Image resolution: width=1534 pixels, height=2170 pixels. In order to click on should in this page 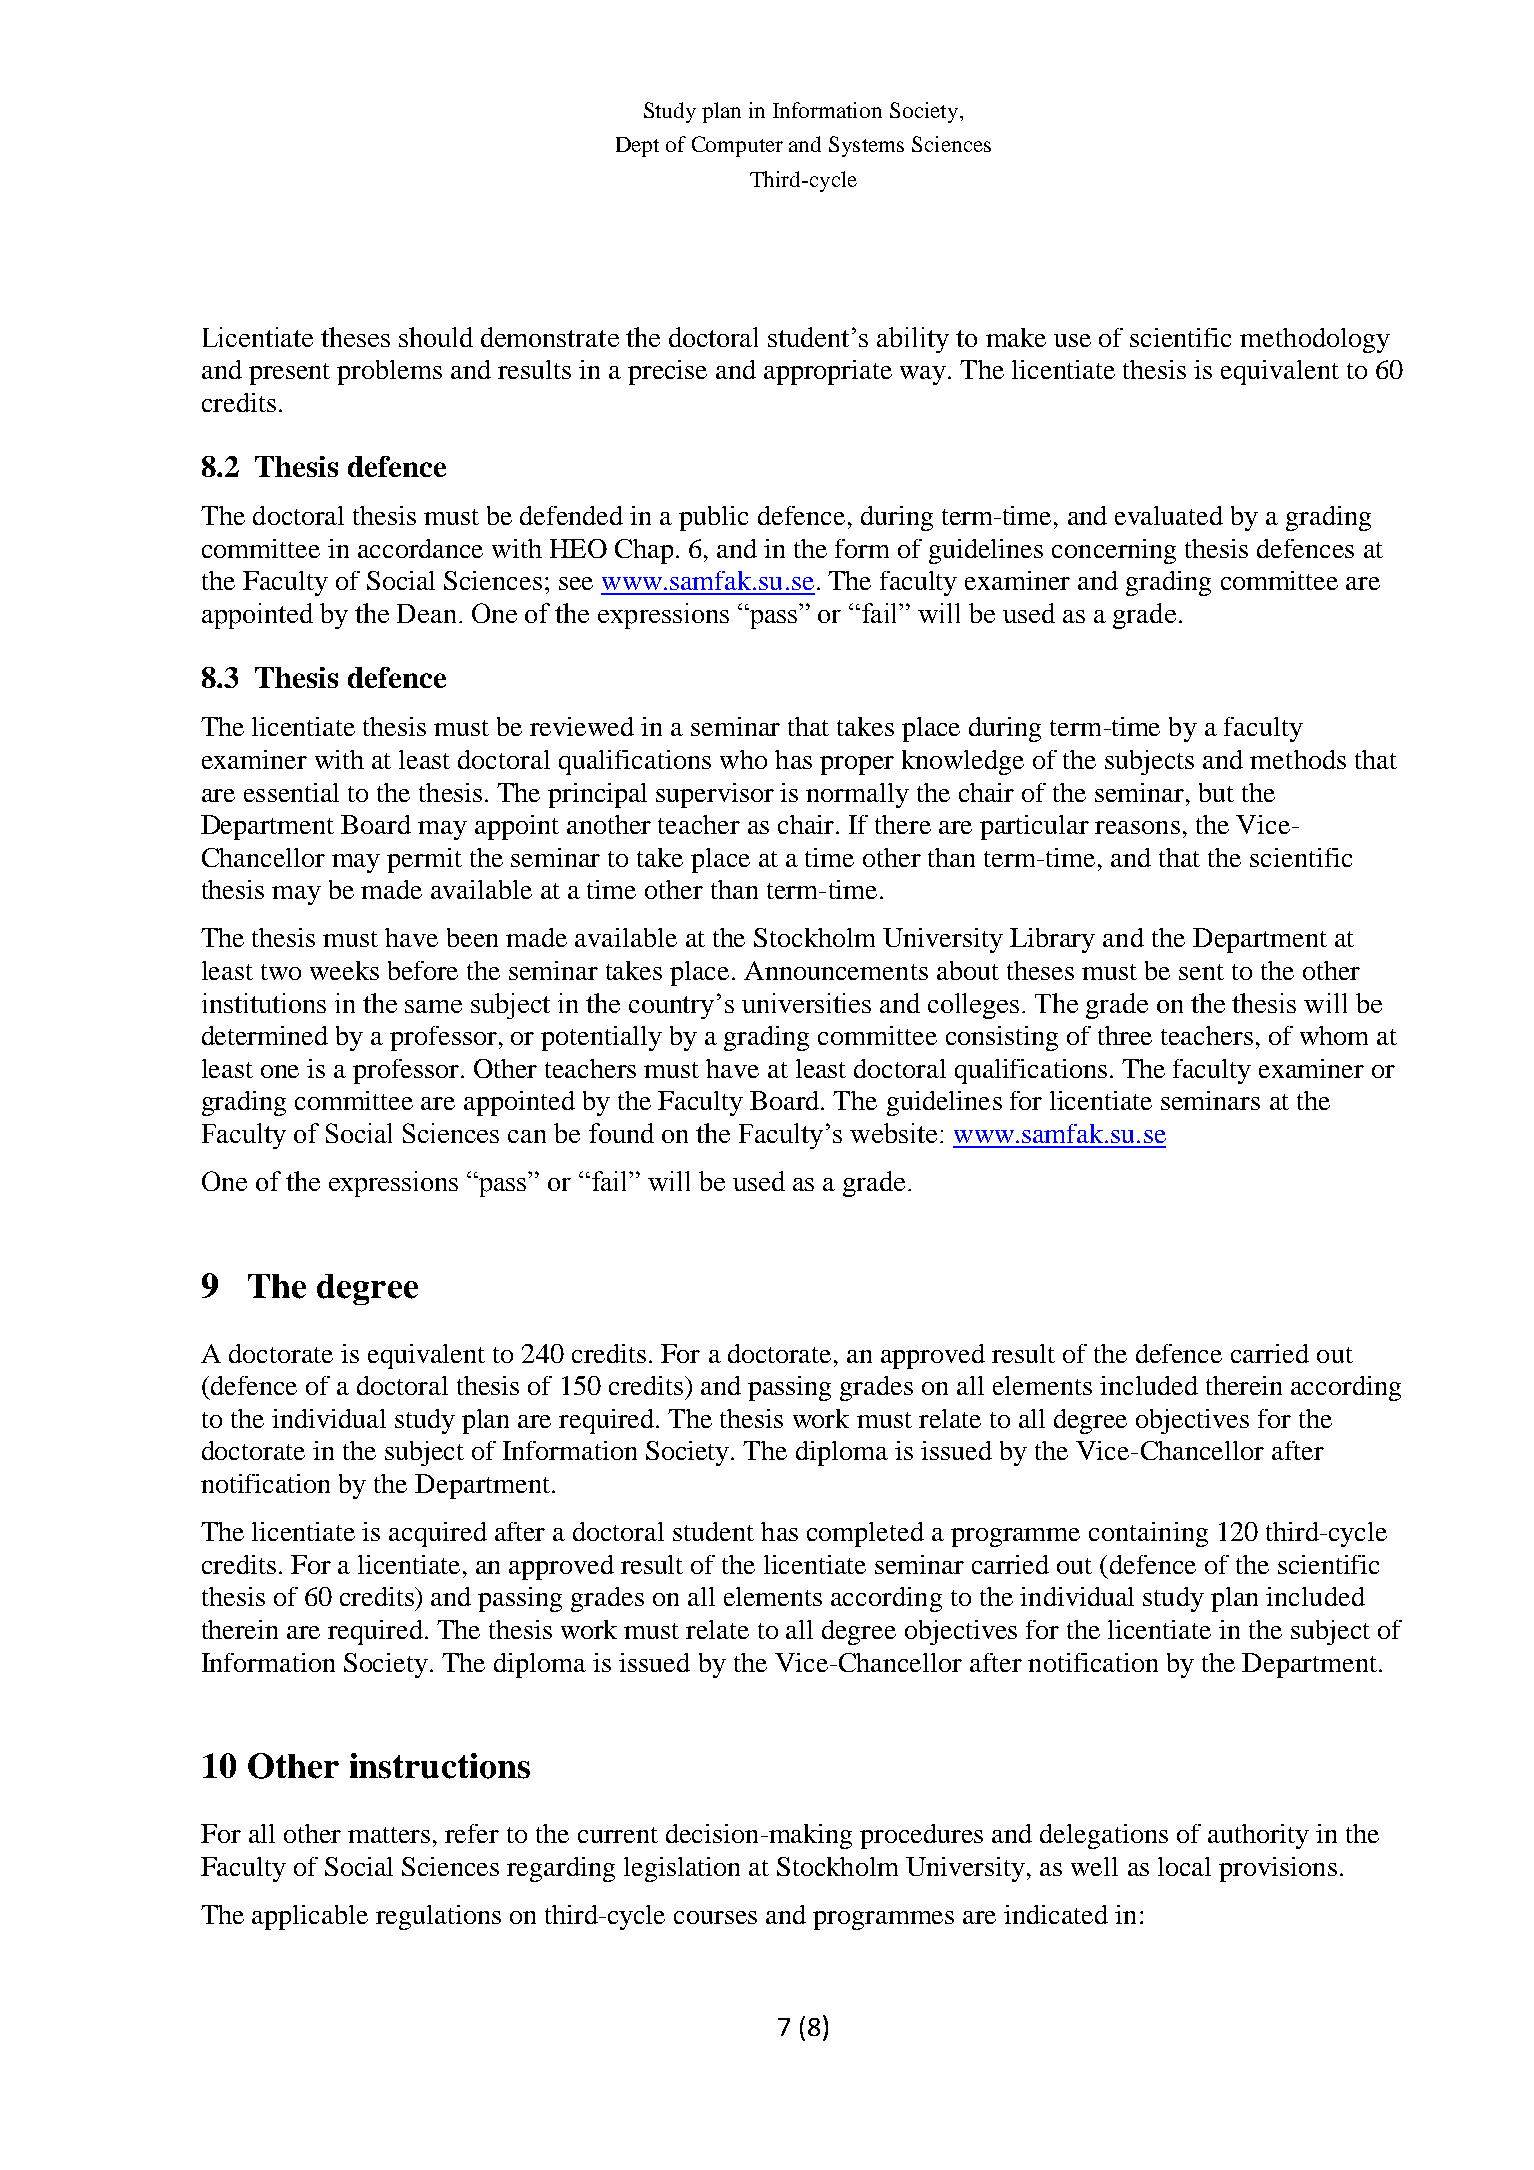, I will do `click(436, 337)`.
